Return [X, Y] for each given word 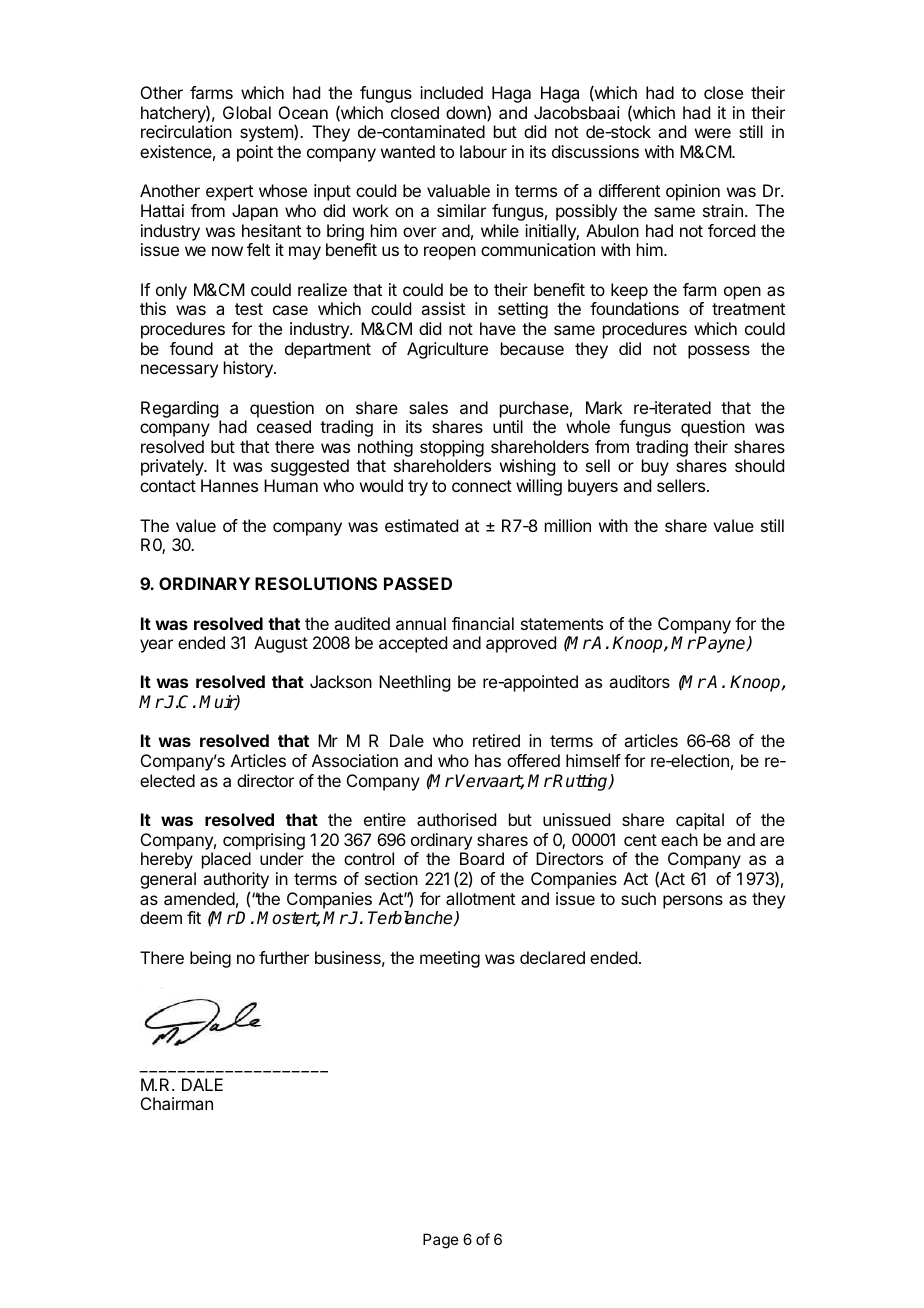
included [451, 92]
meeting [450, 959]
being [210, 959]
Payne [721, 644]
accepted [413, 644]
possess [719, 352]
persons [693, 902]
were [713, 133]
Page [441, 1241]
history [249, 369]
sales [428, 407]
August [281, 644]
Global [247, 112]
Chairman [177, 1103]
